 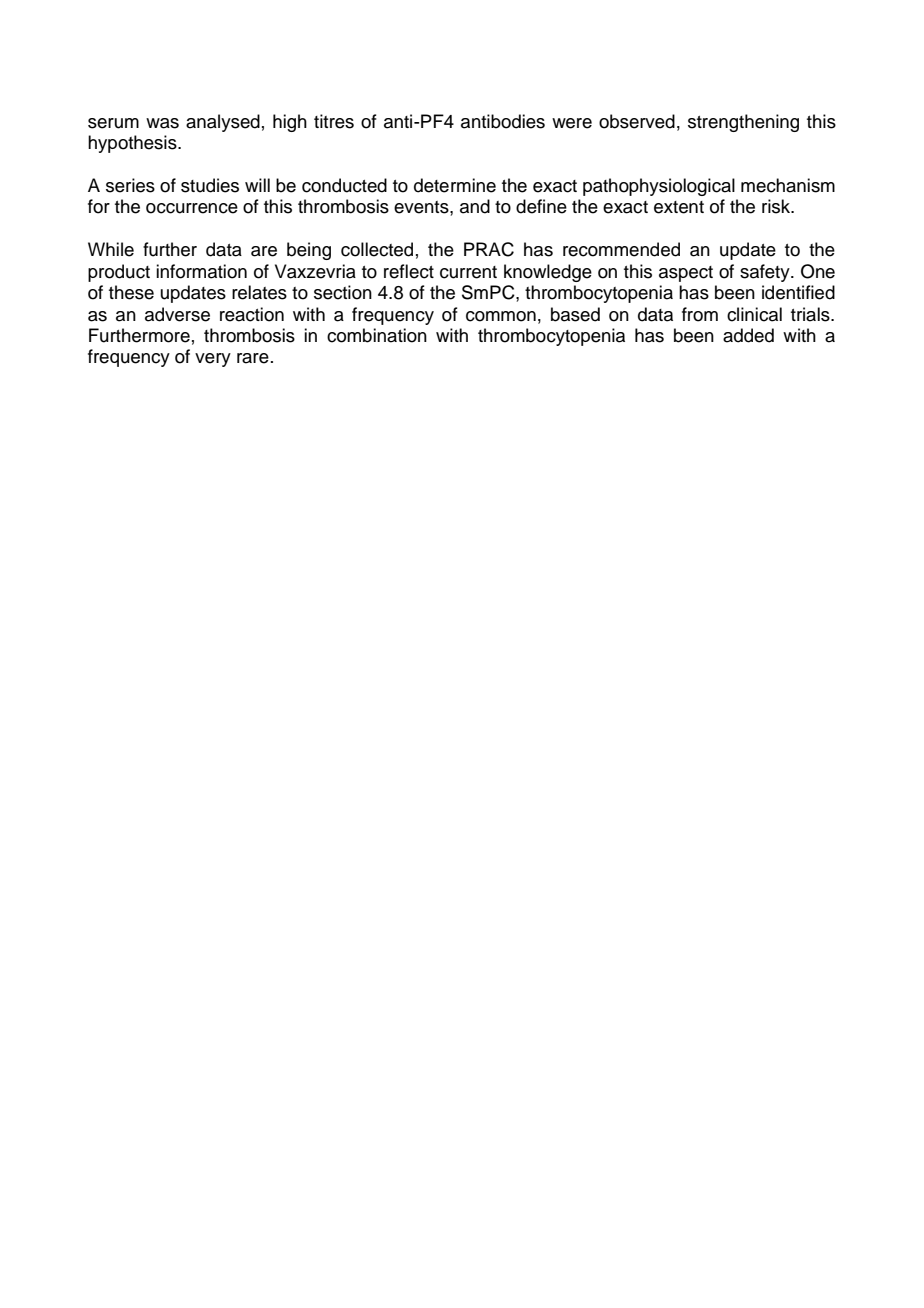 I want to click on analysed, so click(x=223, y=123).
